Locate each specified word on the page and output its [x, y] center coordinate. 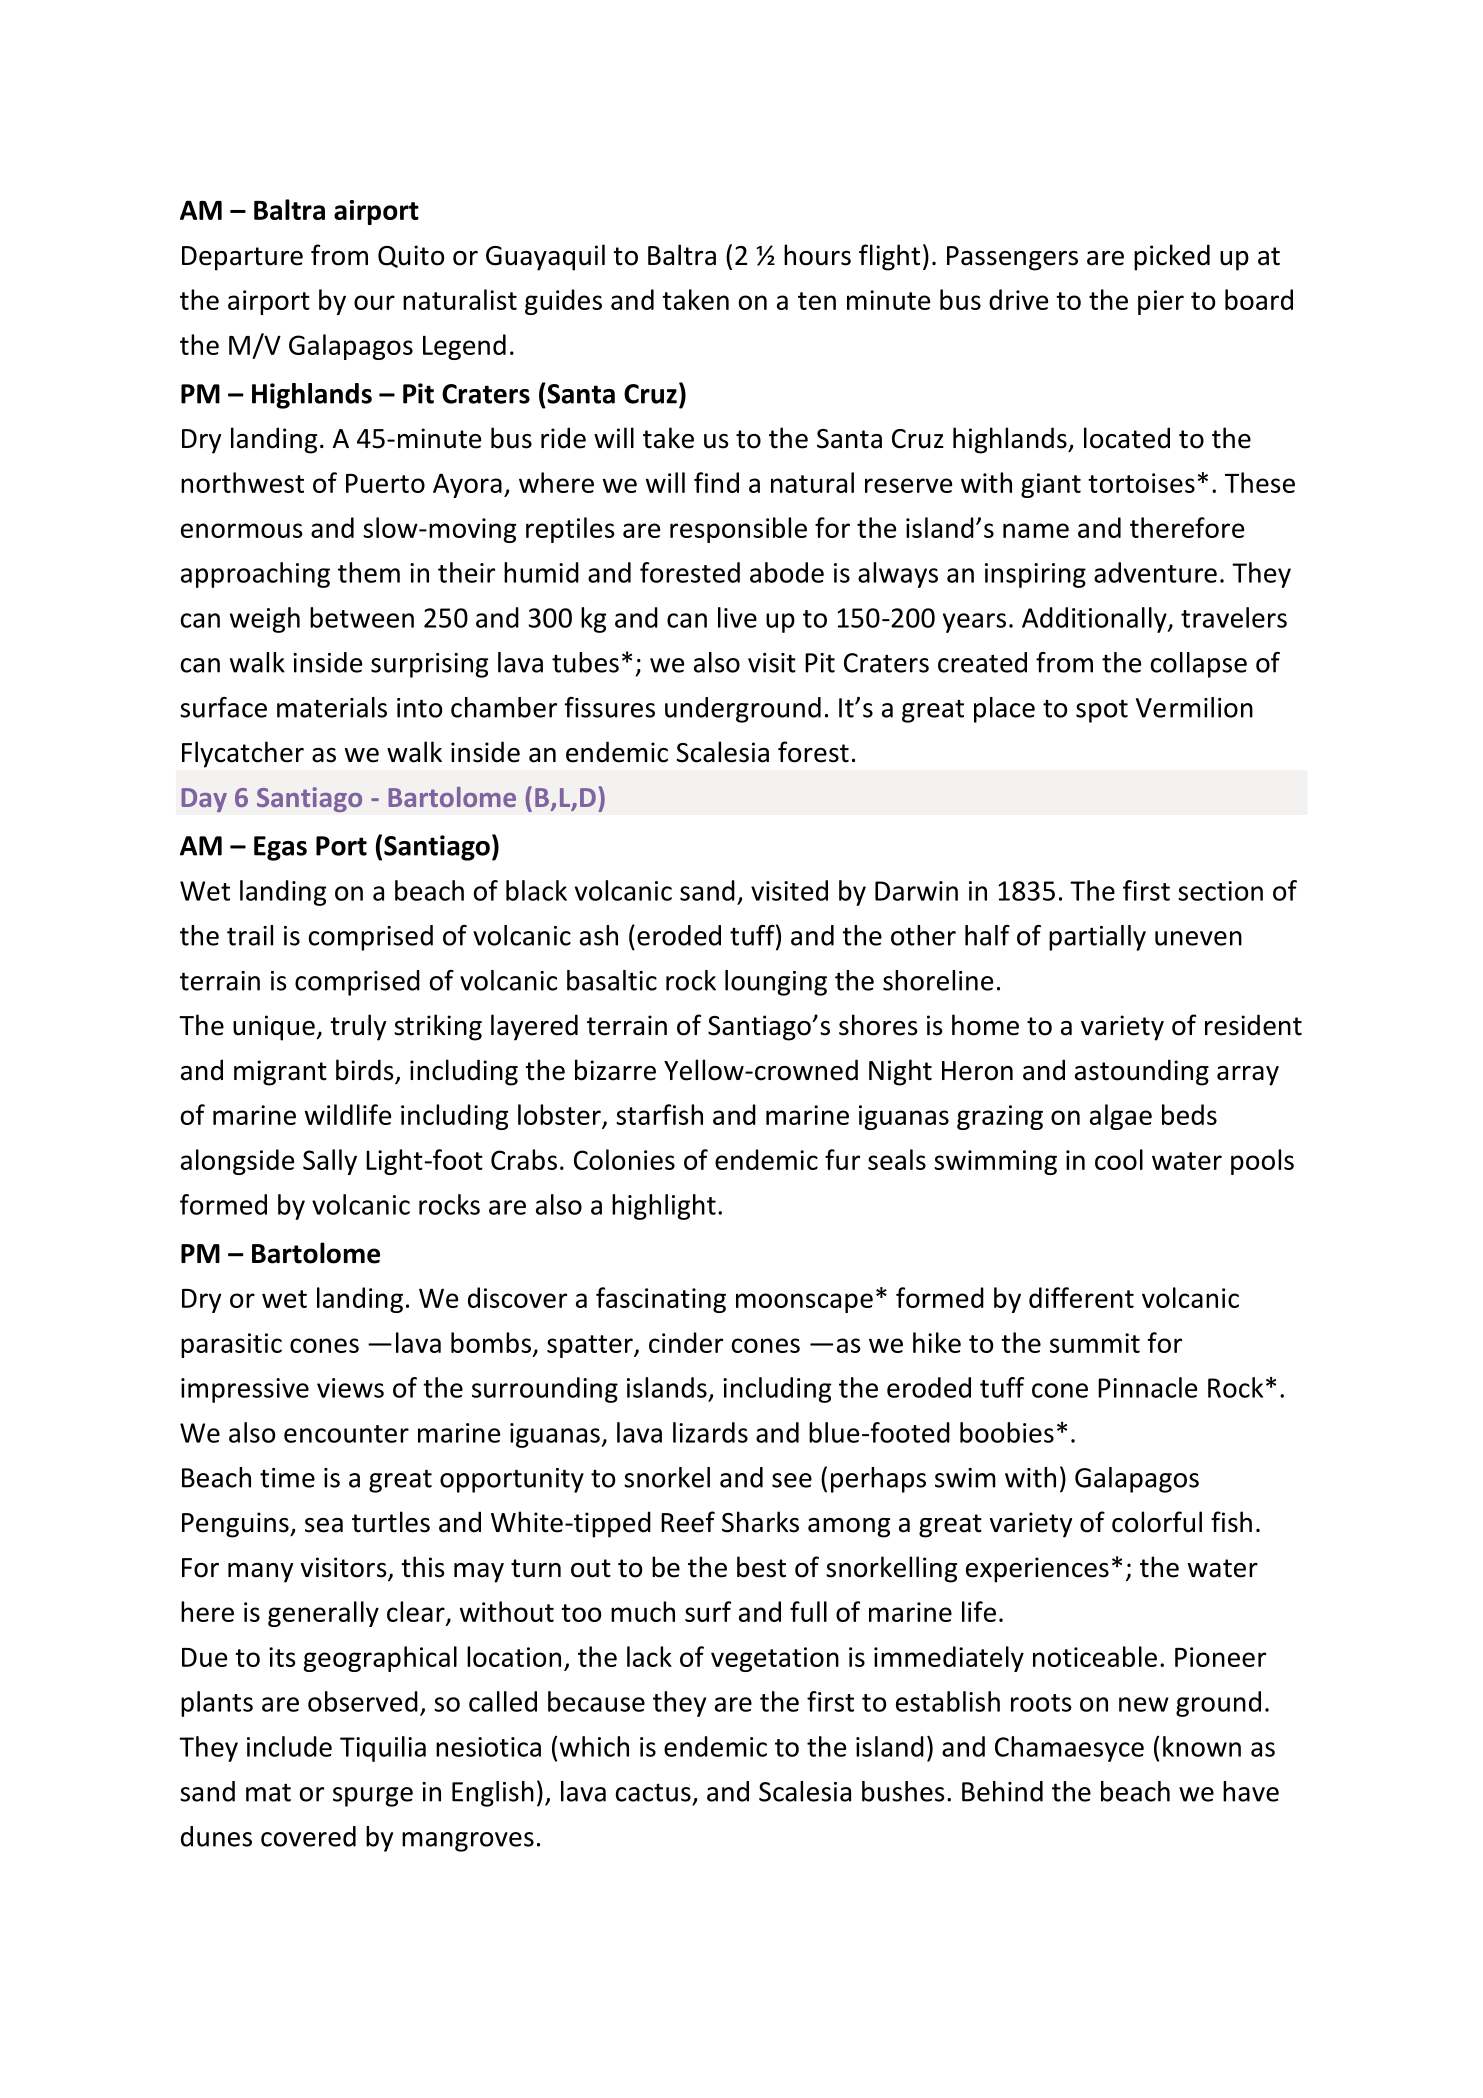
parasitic [231, 1345]
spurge [373, 1797]
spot [1102, 711]
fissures [610, 707]
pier [1161, 302]
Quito [411, 256]
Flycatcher [243, 754]
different [1081, 1297]
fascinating [661, 1300]
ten [817, 301]
